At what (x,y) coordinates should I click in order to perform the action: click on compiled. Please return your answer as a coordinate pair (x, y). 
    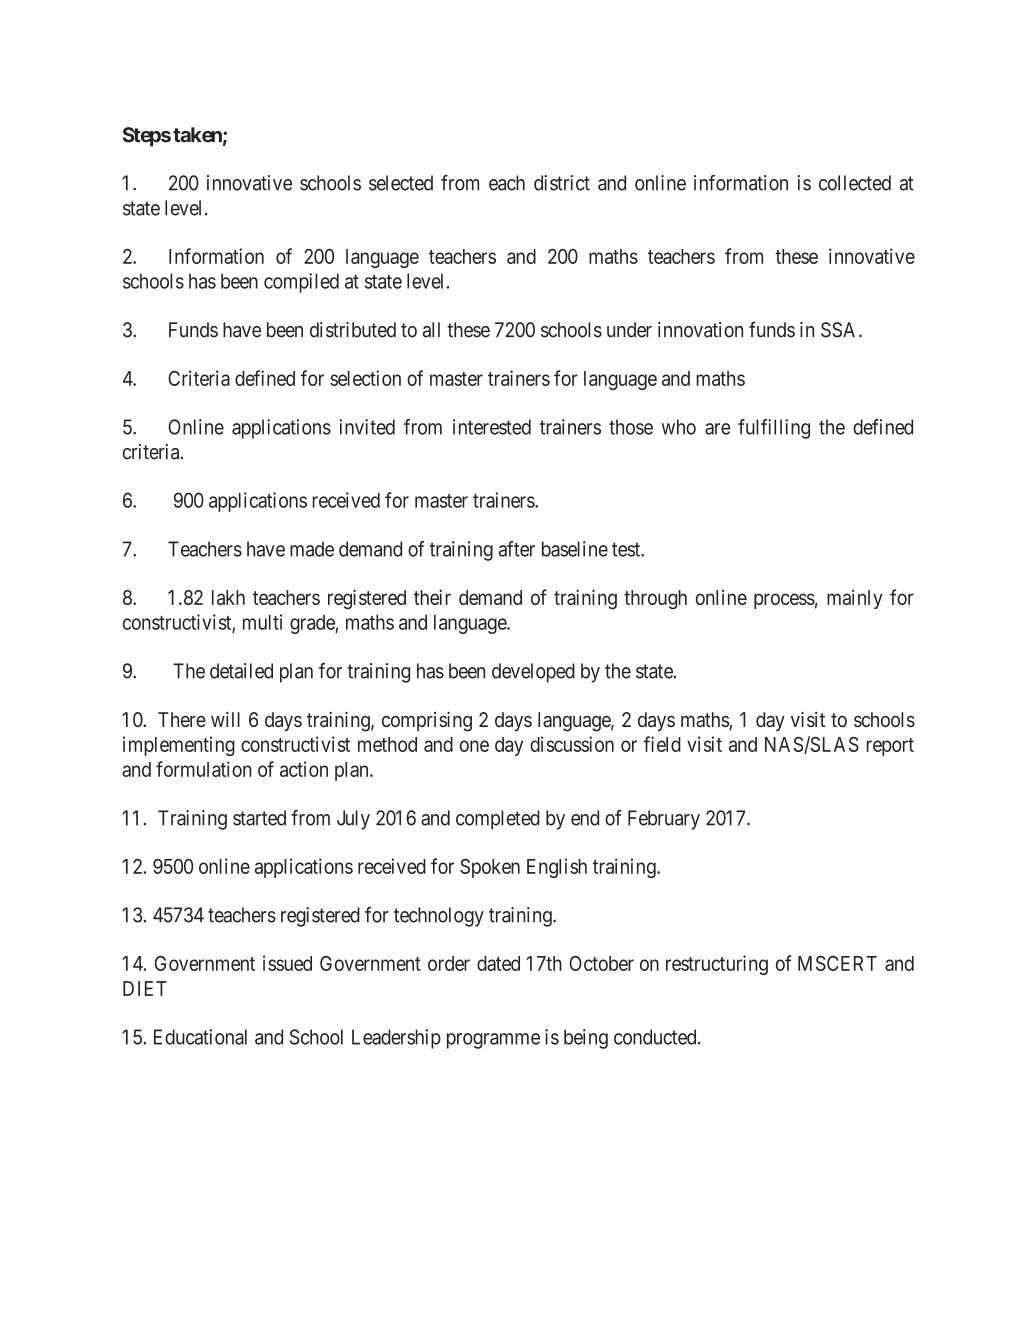
    Looking at the image, I should click on (301, 283).
